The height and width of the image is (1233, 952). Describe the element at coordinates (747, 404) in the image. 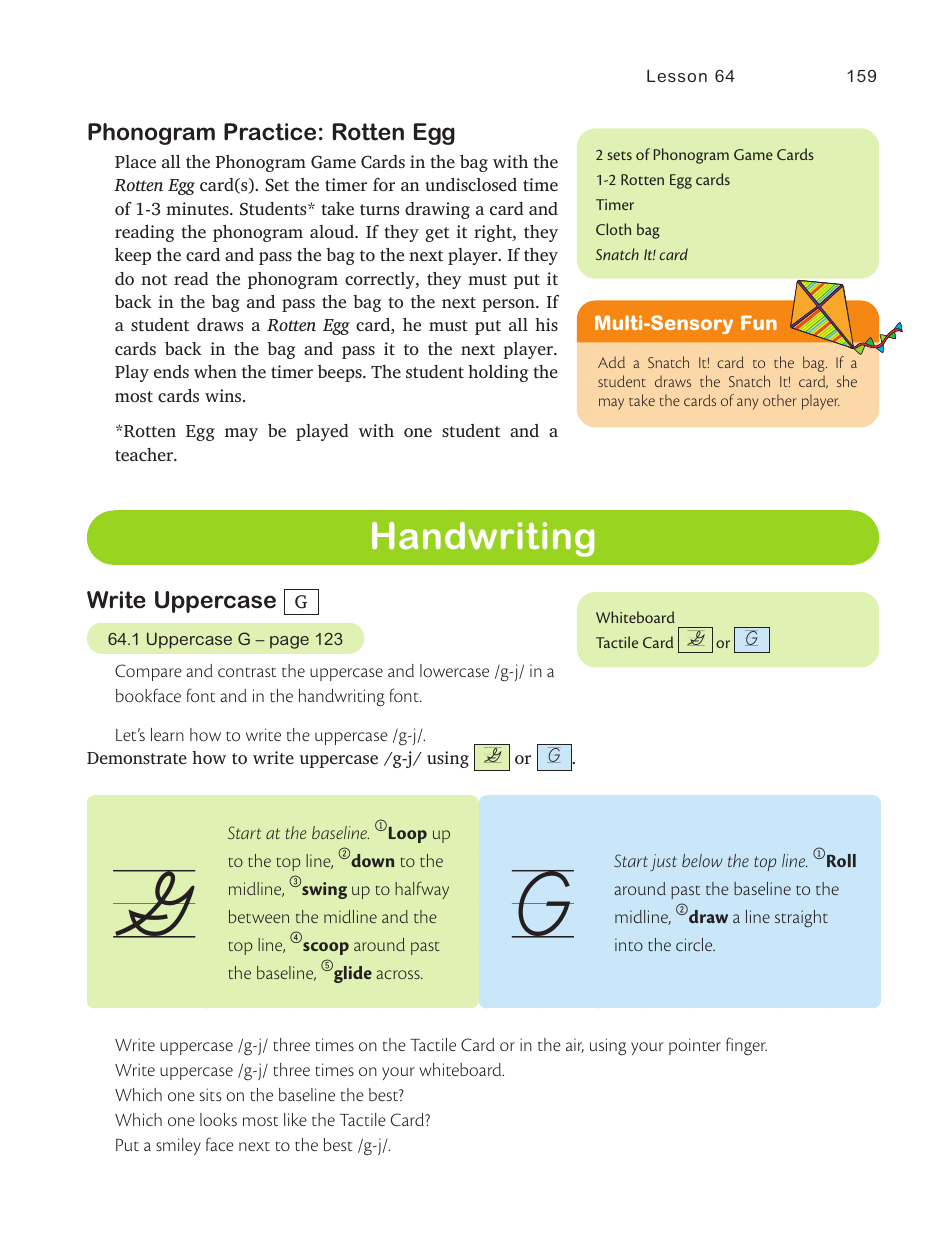

I see `any` at that location.
